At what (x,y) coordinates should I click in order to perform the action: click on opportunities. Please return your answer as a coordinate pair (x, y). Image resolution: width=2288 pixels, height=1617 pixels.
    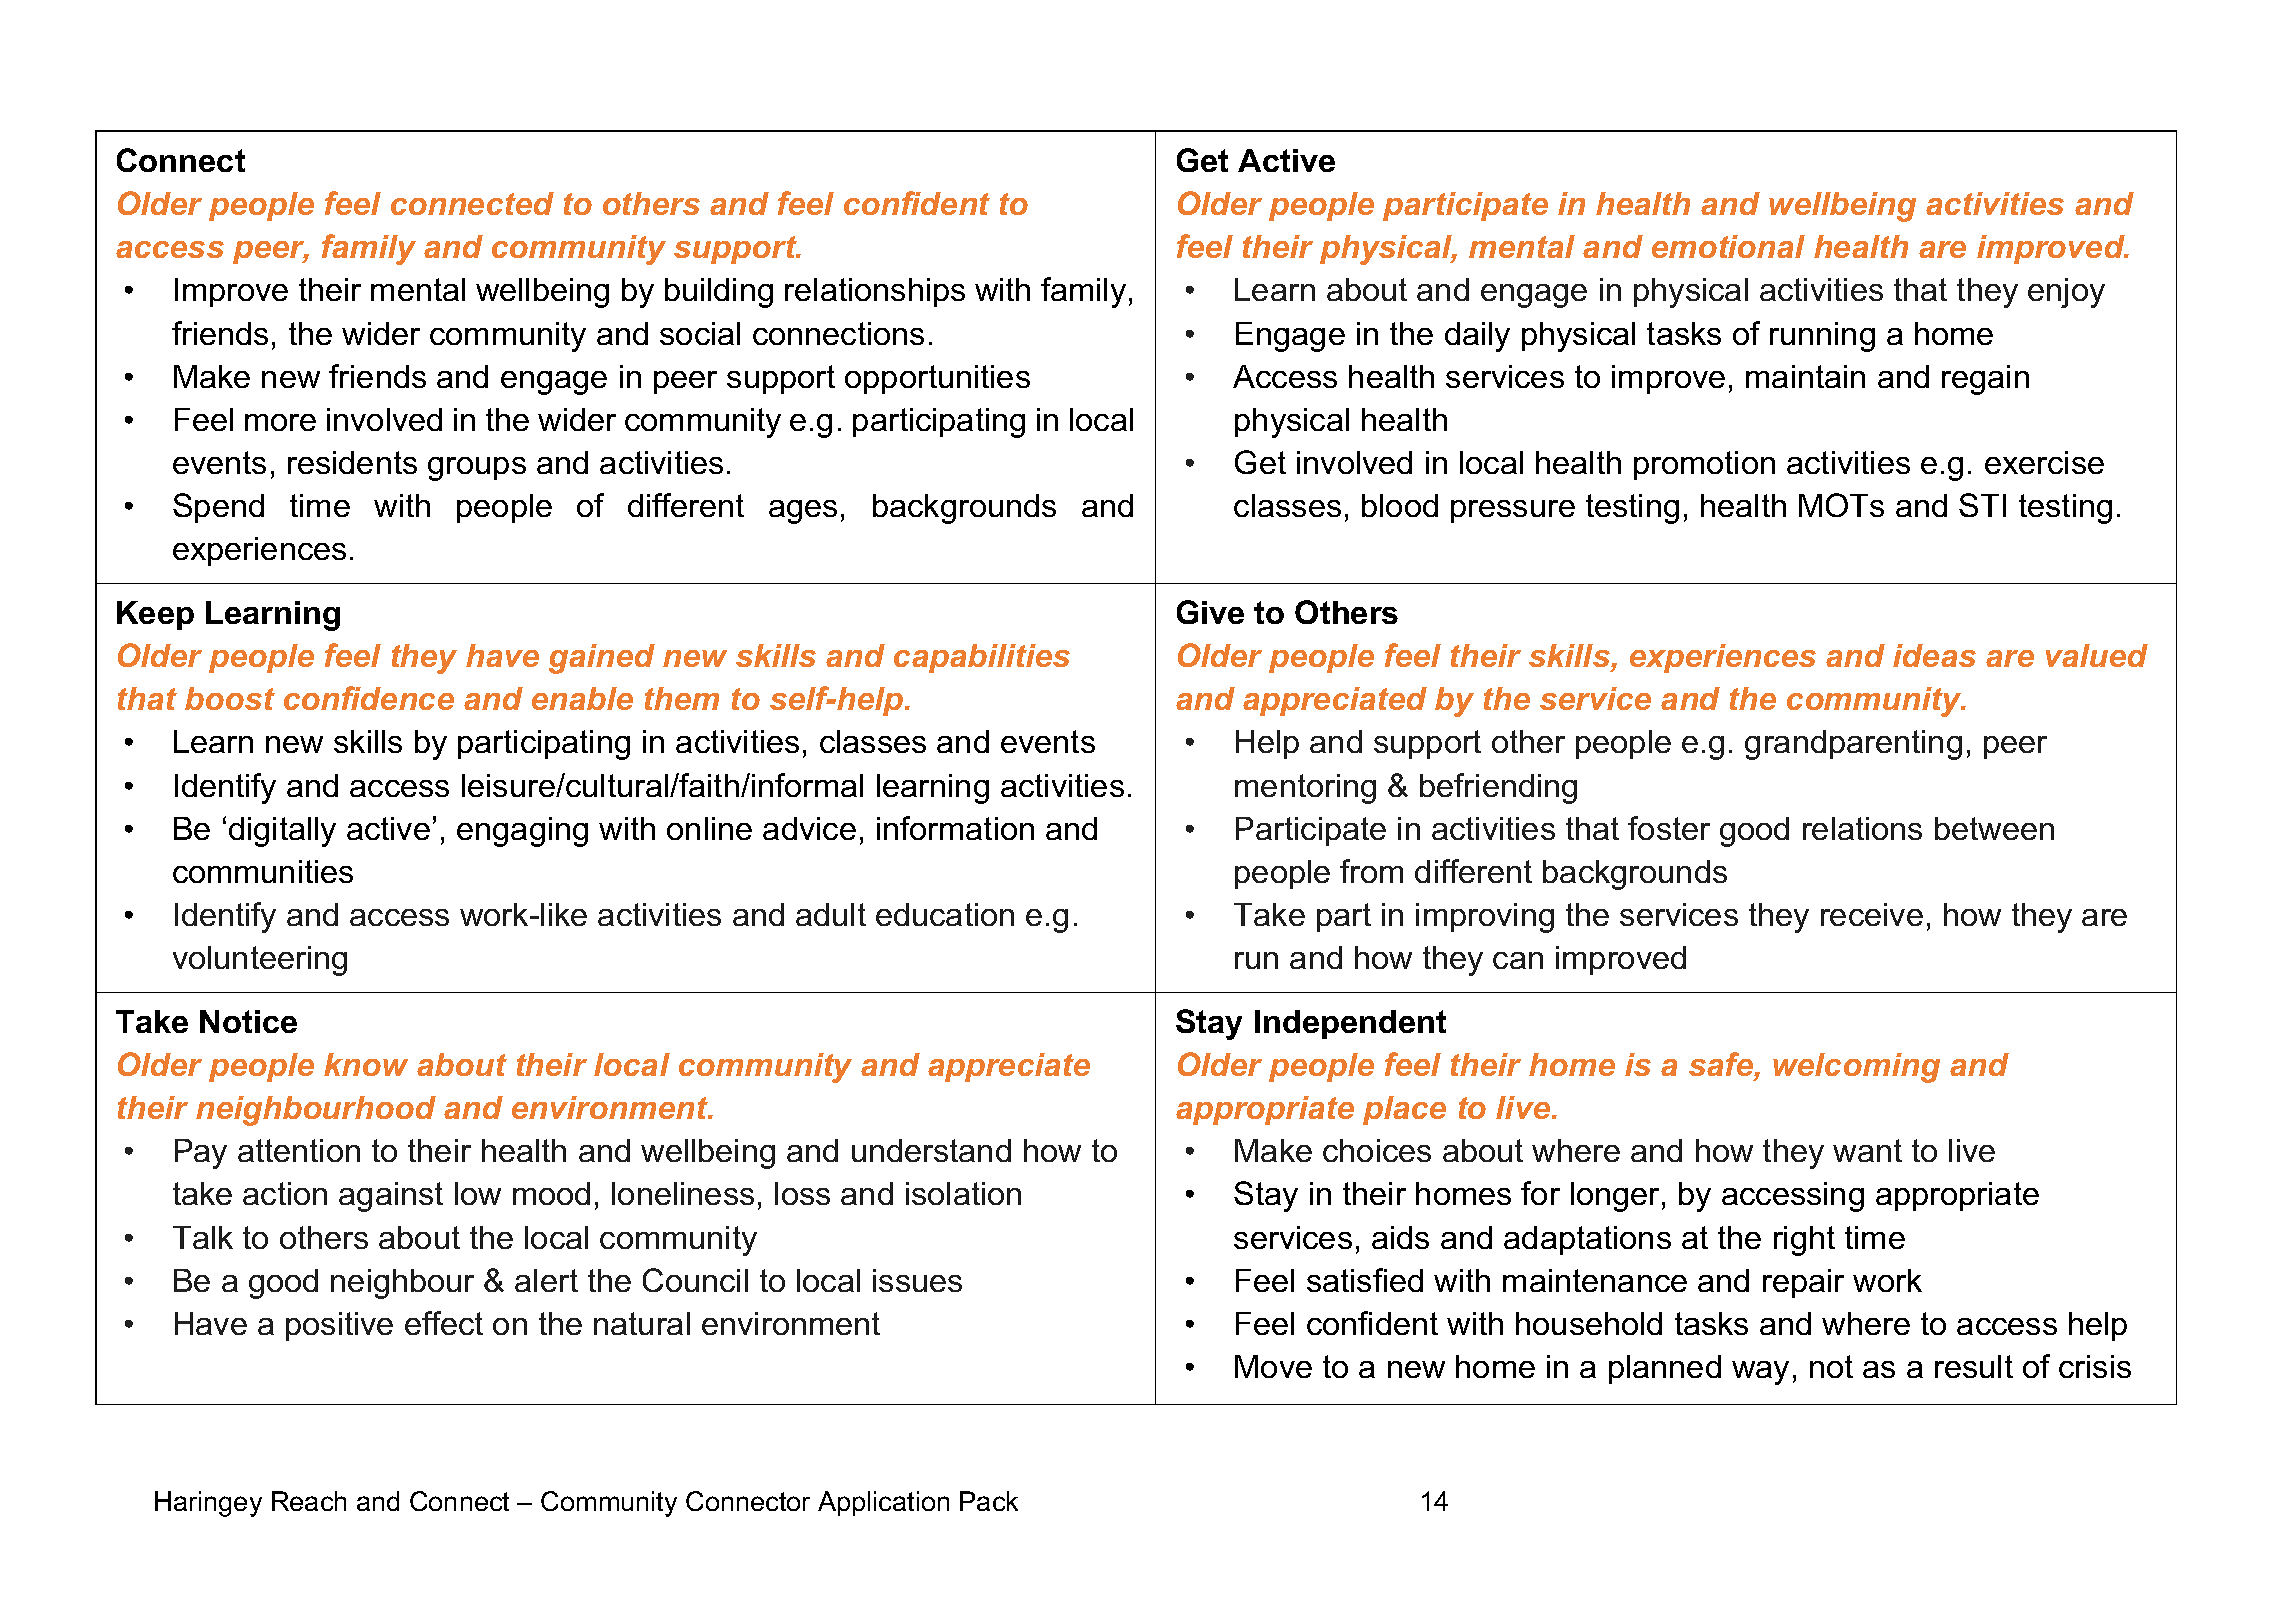
    Looking at the image, I should click on (937, 379).
